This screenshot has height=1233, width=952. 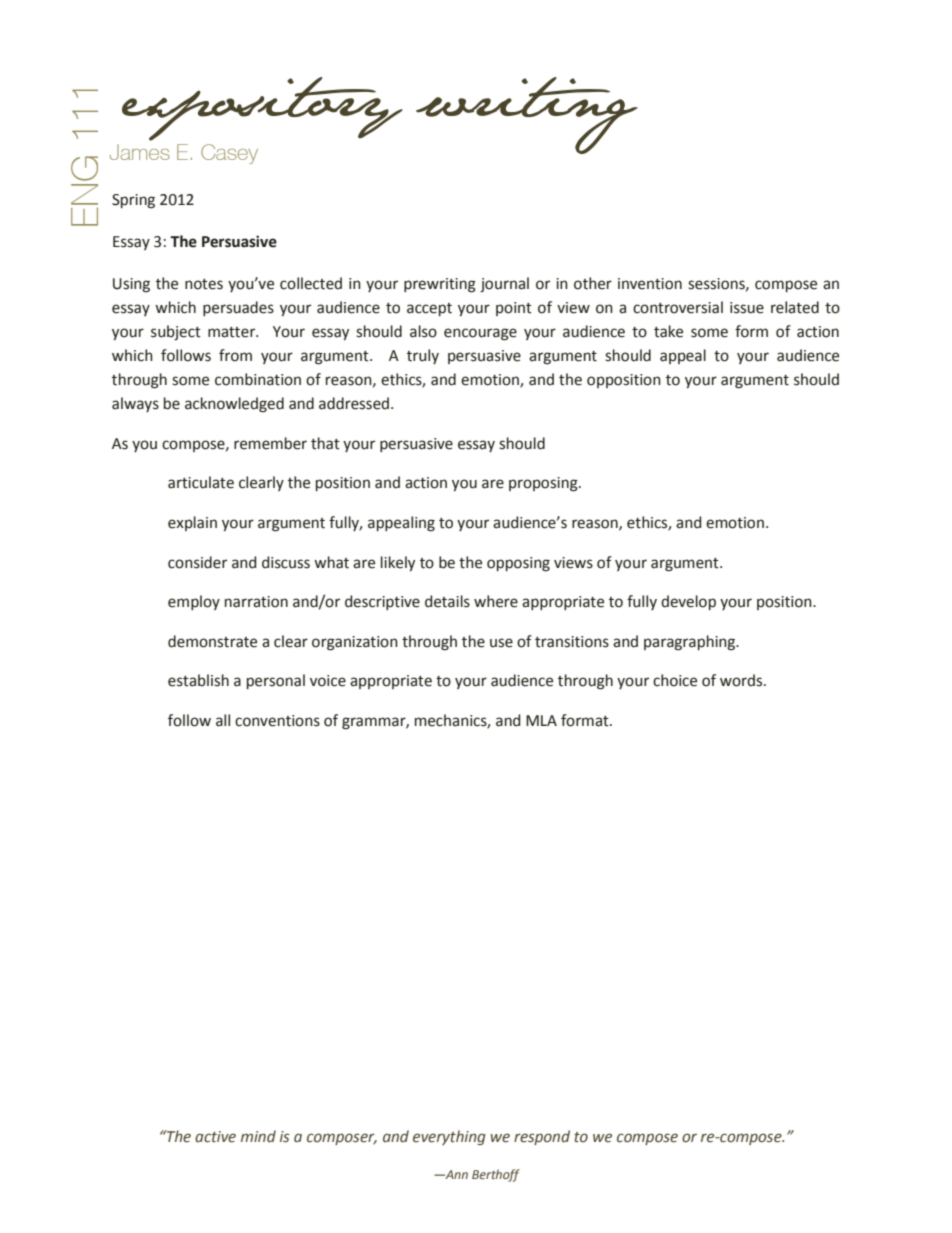 What do you see at coordinates (501, 643) in the screenshot?
I see `use` at bounding box center [501, 643].
